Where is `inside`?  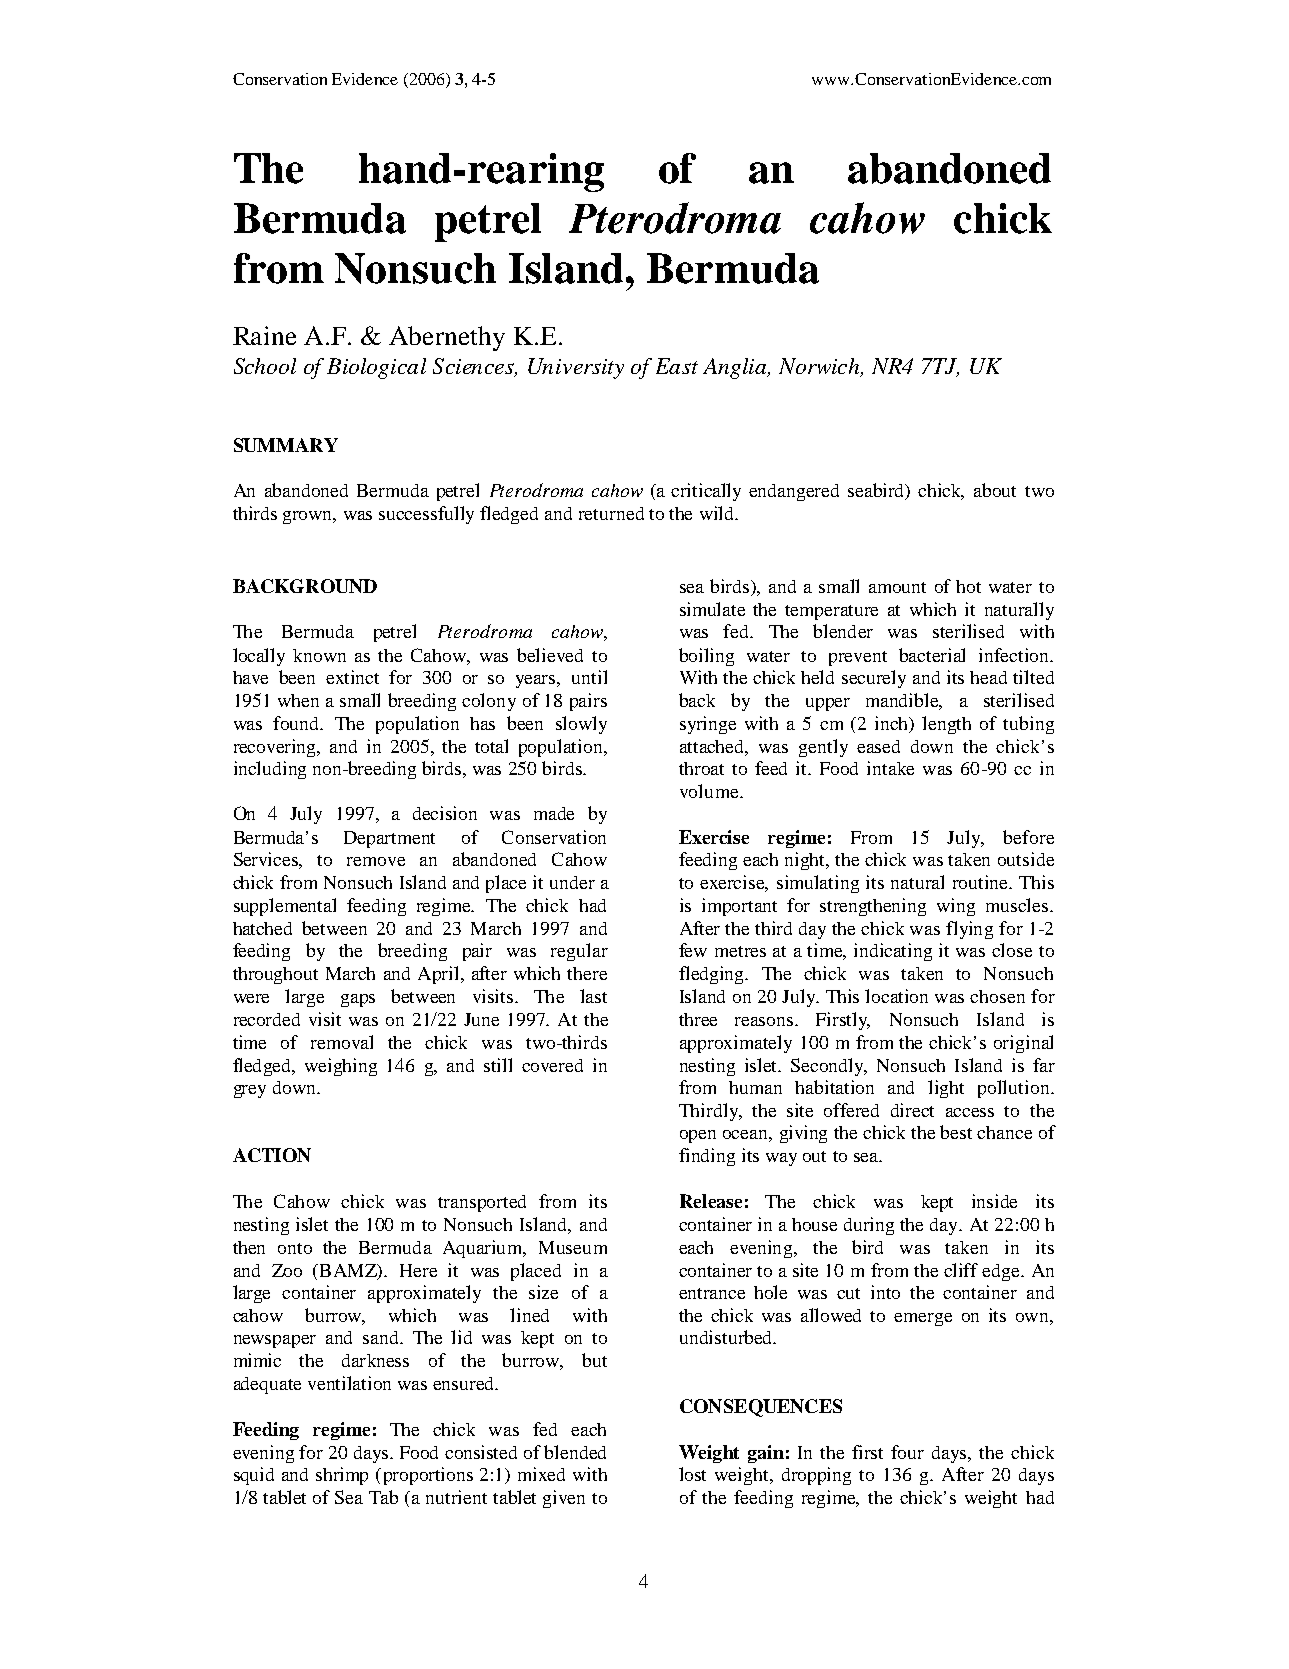 inside is located at coordinates (994, 1201).
